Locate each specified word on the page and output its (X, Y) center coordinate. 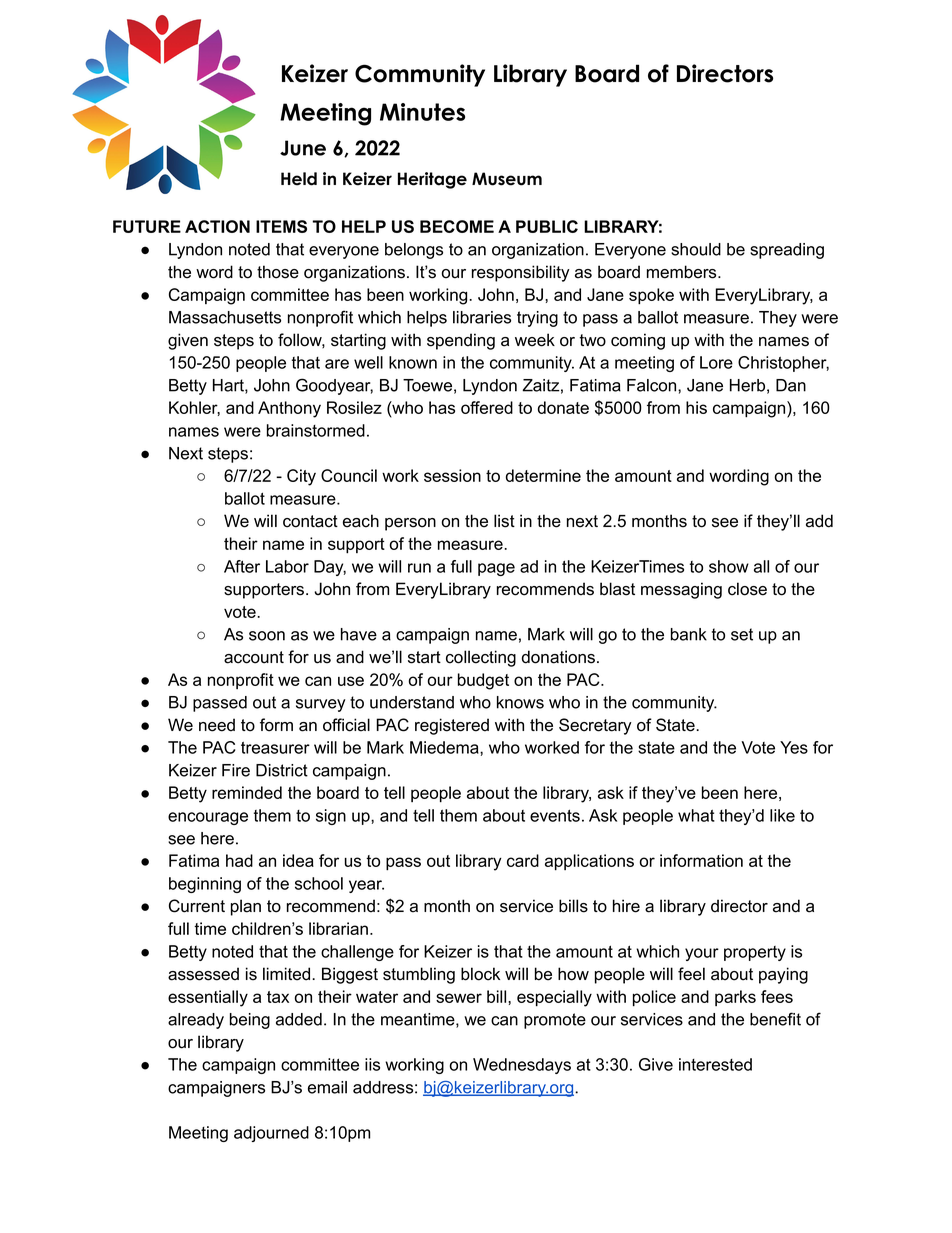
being (250, 1021)
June (303, 148)
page (496, 569)
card (523, 860)
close (747, 589)
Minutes (422, 112)
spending (461, 341)
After (242, 566)
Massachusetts (225, 317)
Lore (716, 362)
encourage (208, 818)
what (696, 815)
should (696, 249)
